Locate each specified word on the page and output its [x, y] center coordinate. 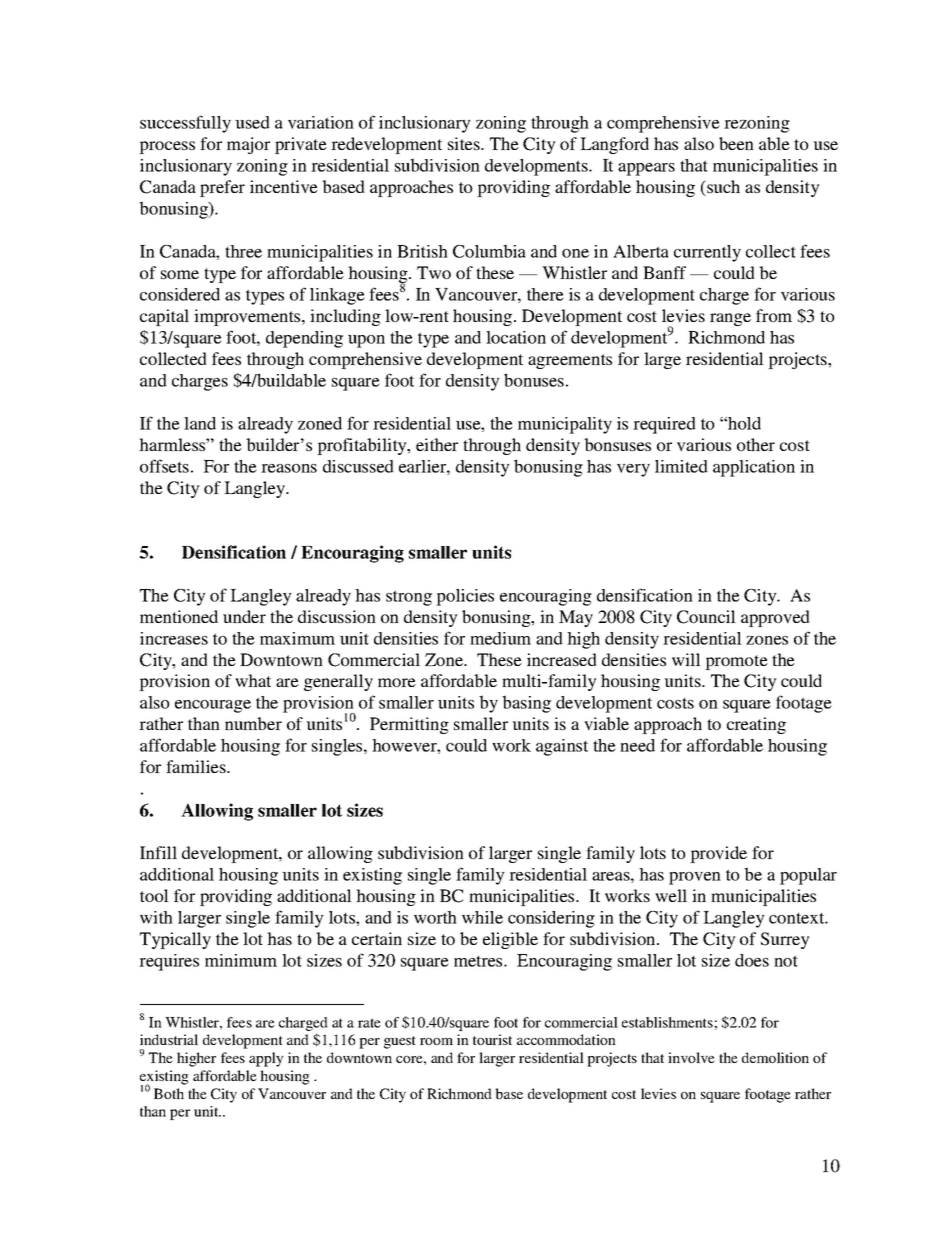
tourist [492, 1039]
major [248, 145]
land [200, 423]
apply [266, 1059]
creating [756, 725]
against [562, 747]
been [736, 143]
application [754, 468]
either [437, 444]
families [197, 766]
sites [465, 143]
